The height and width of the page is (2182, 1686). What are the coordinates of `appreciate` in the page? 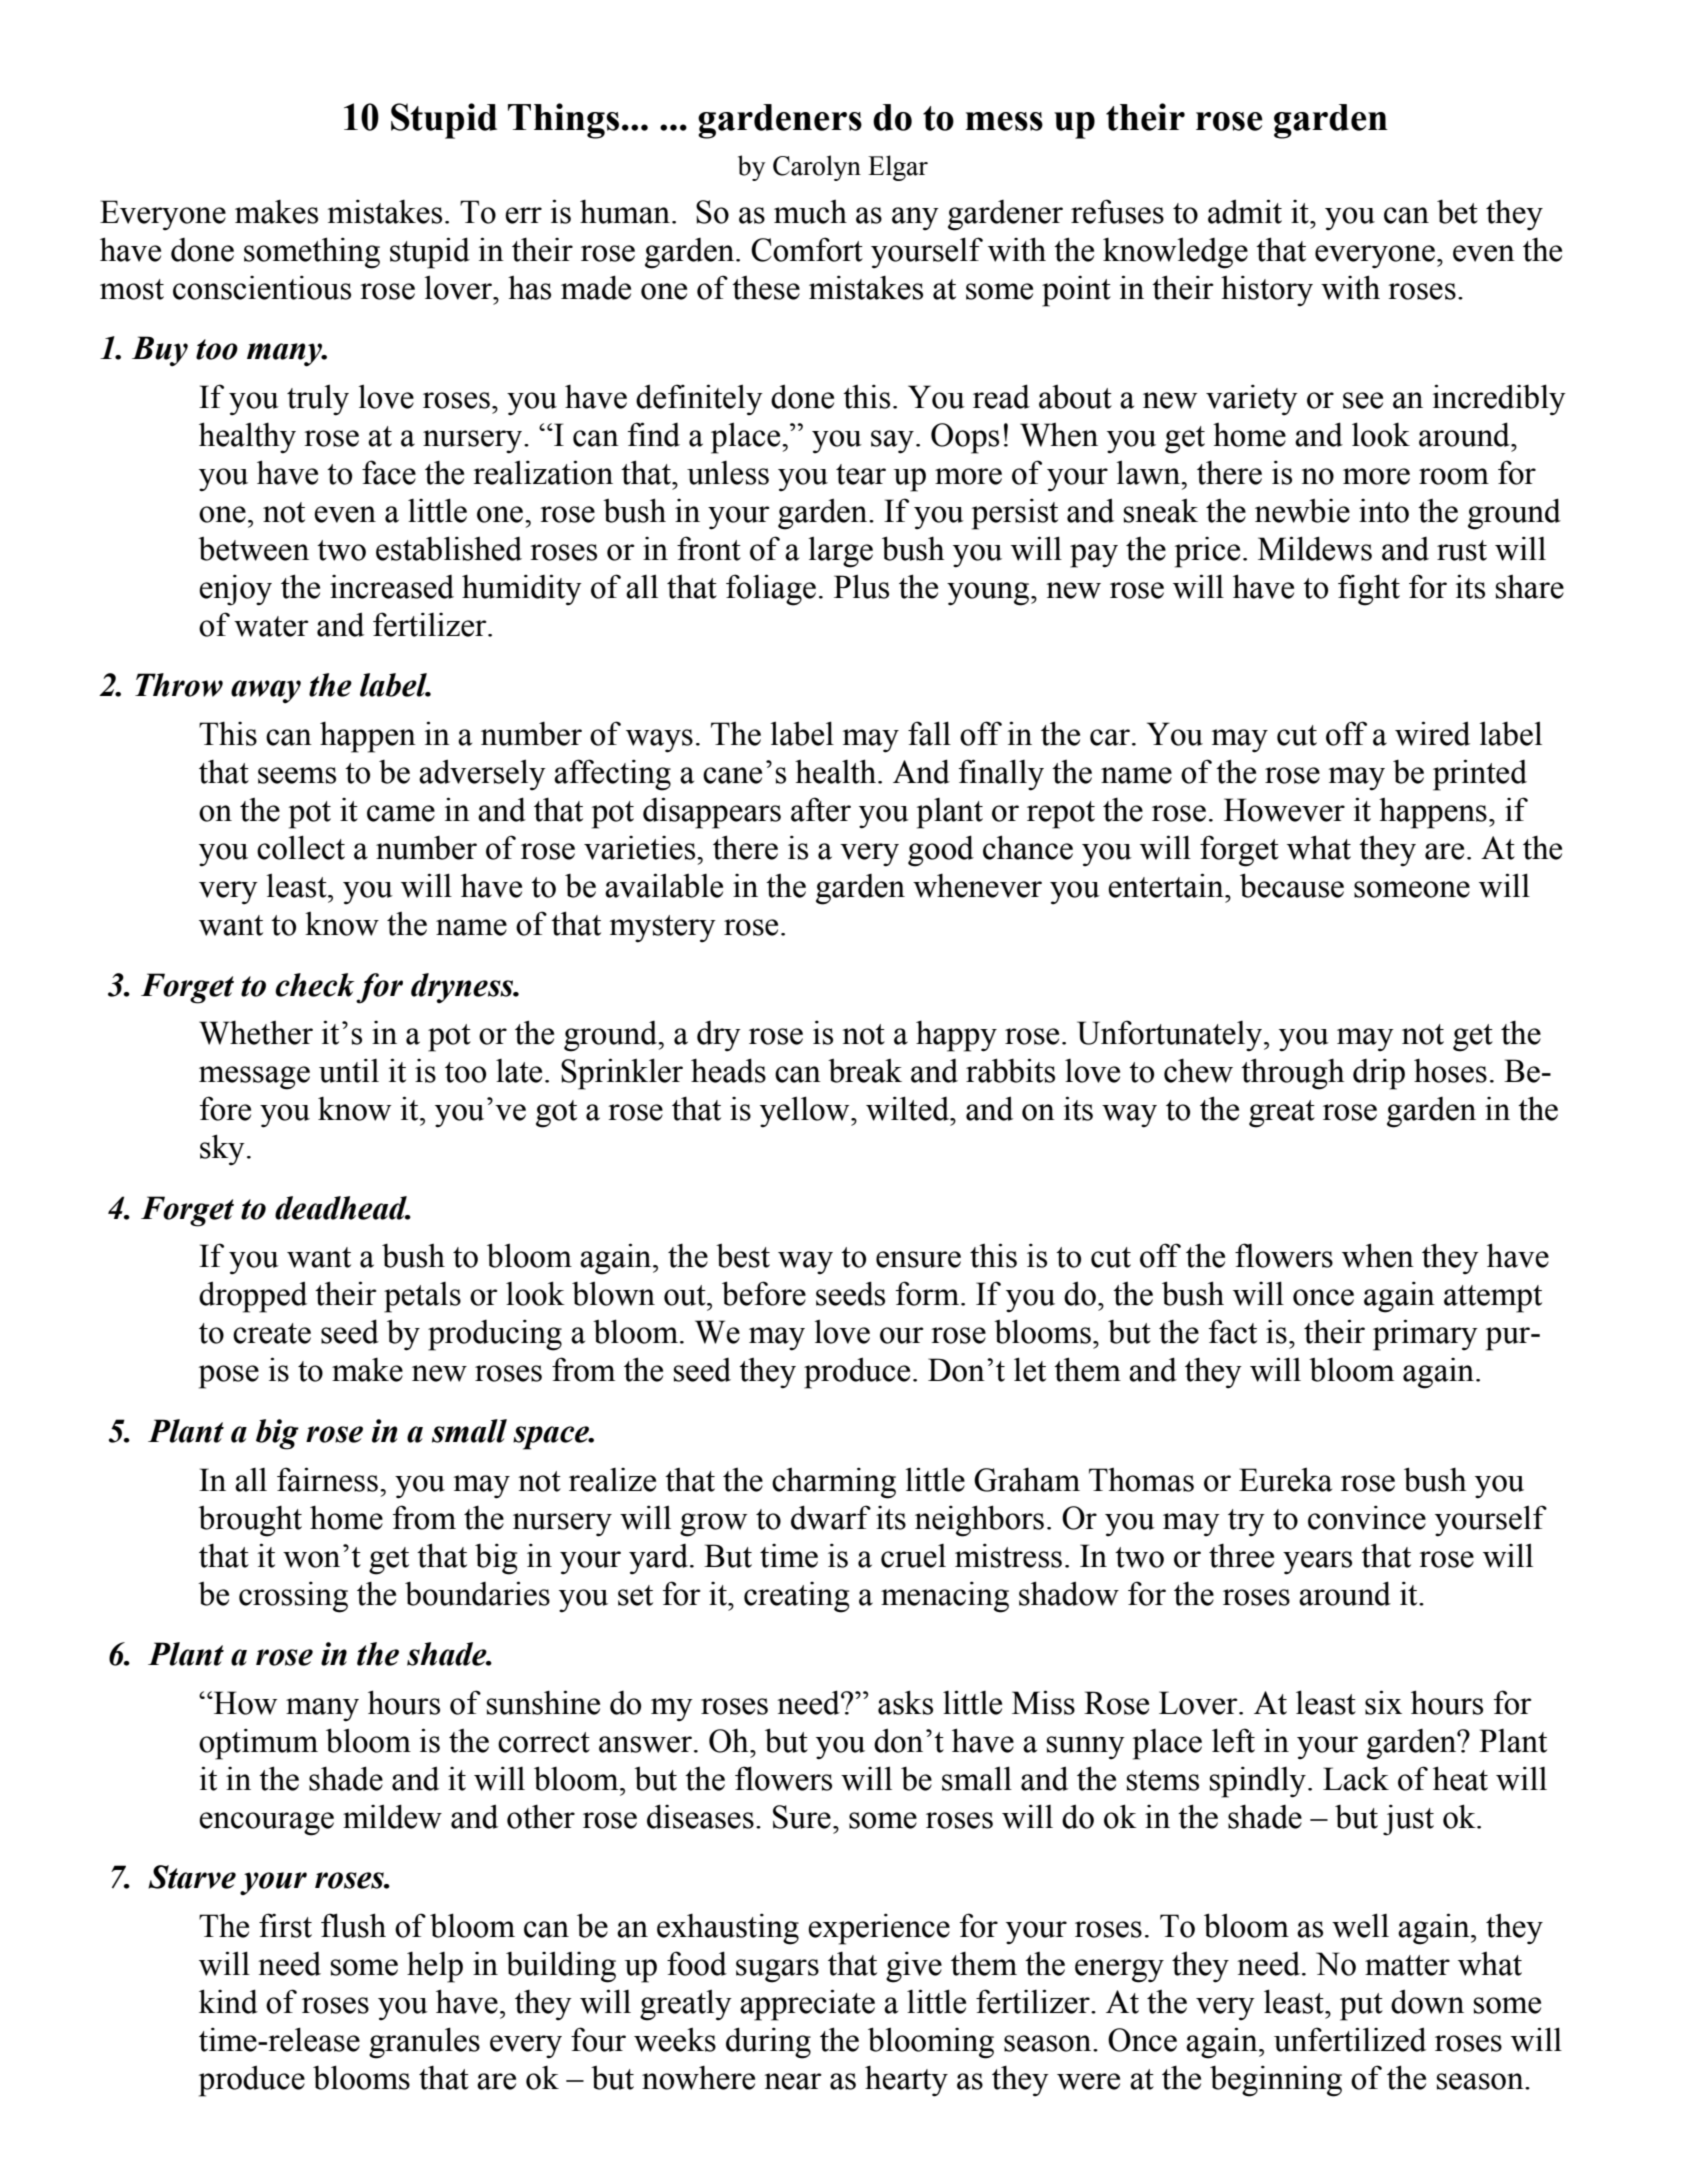 It's located at (807, 2005).
